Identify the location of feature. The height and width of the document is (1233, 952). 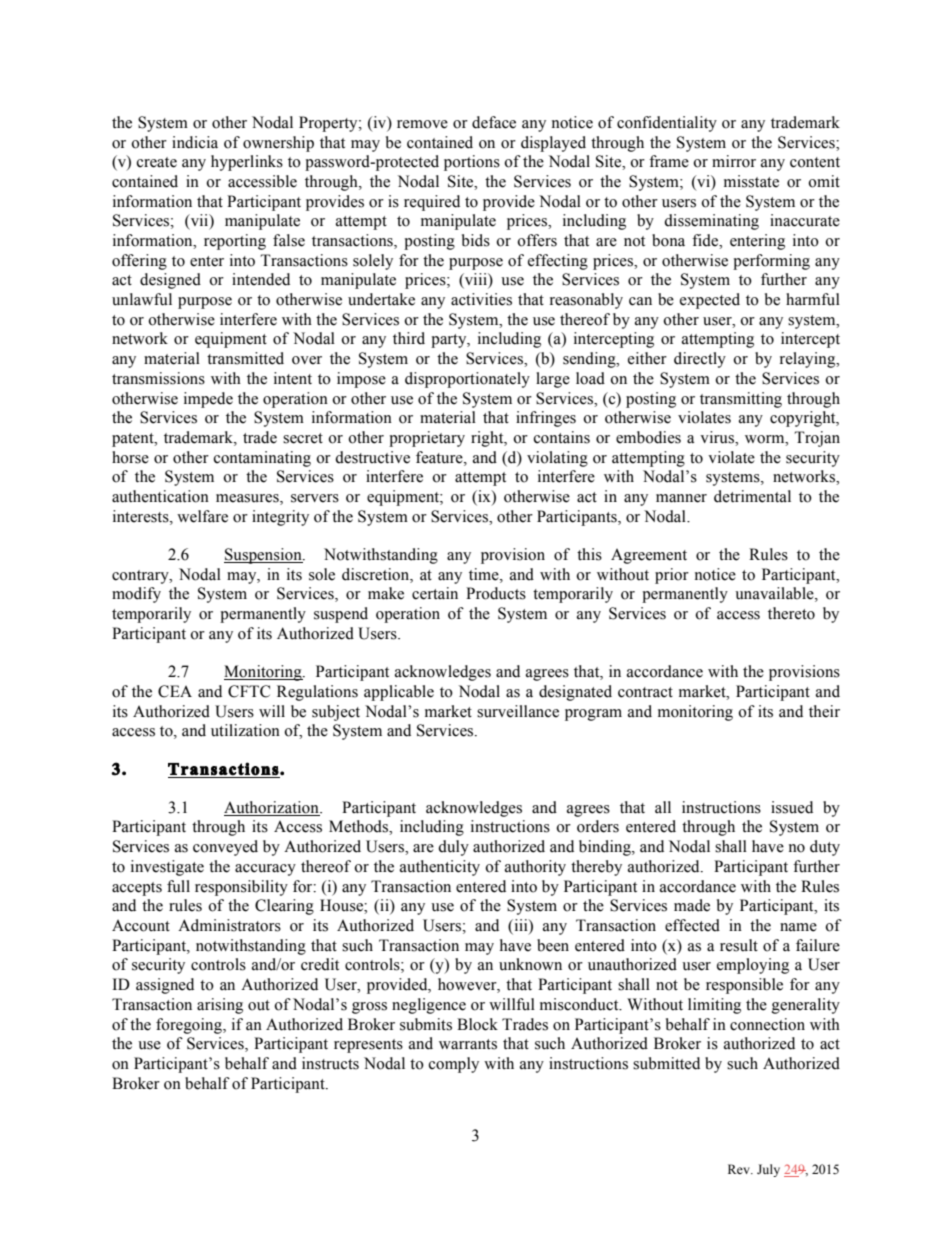
(440, 457).
